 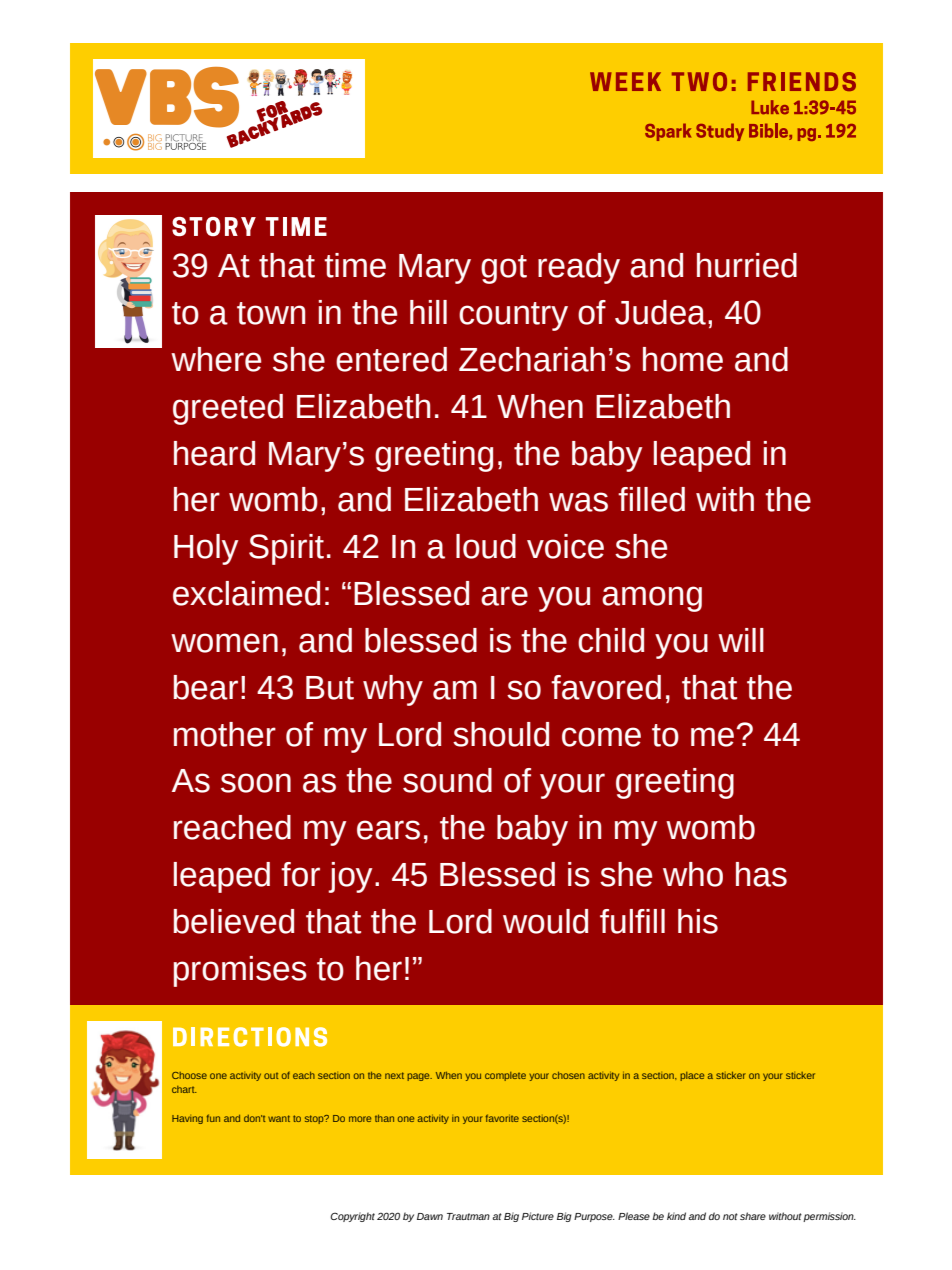 What do you see at coordinates (513, 316) in the image?
I see `country` at bounding box center [513, 316].
